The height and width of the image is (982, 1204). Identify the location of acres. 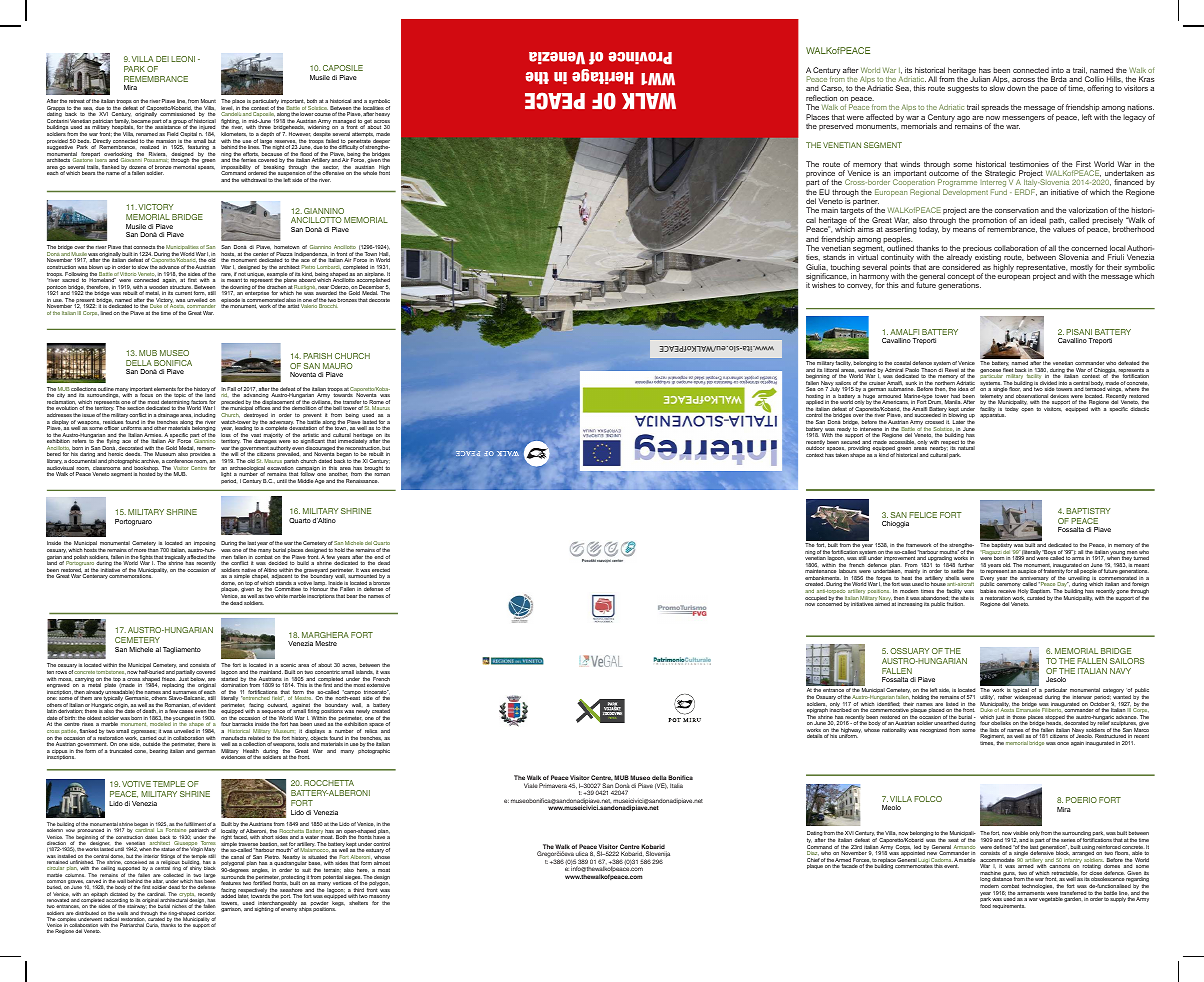
(349, 666).
